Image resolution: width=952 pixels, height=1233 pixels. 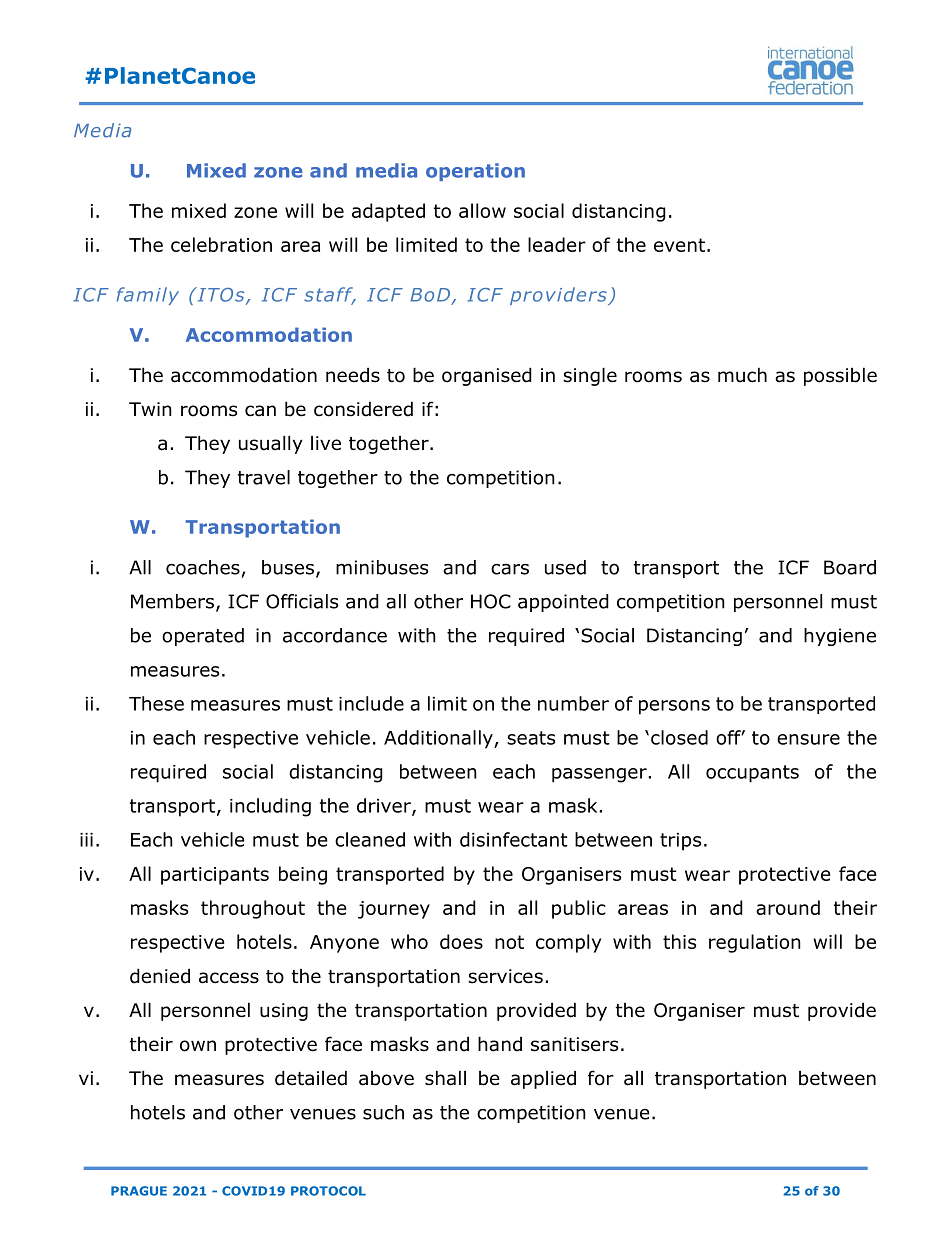 I want to click on celebration, so click(x=221, y=244).
